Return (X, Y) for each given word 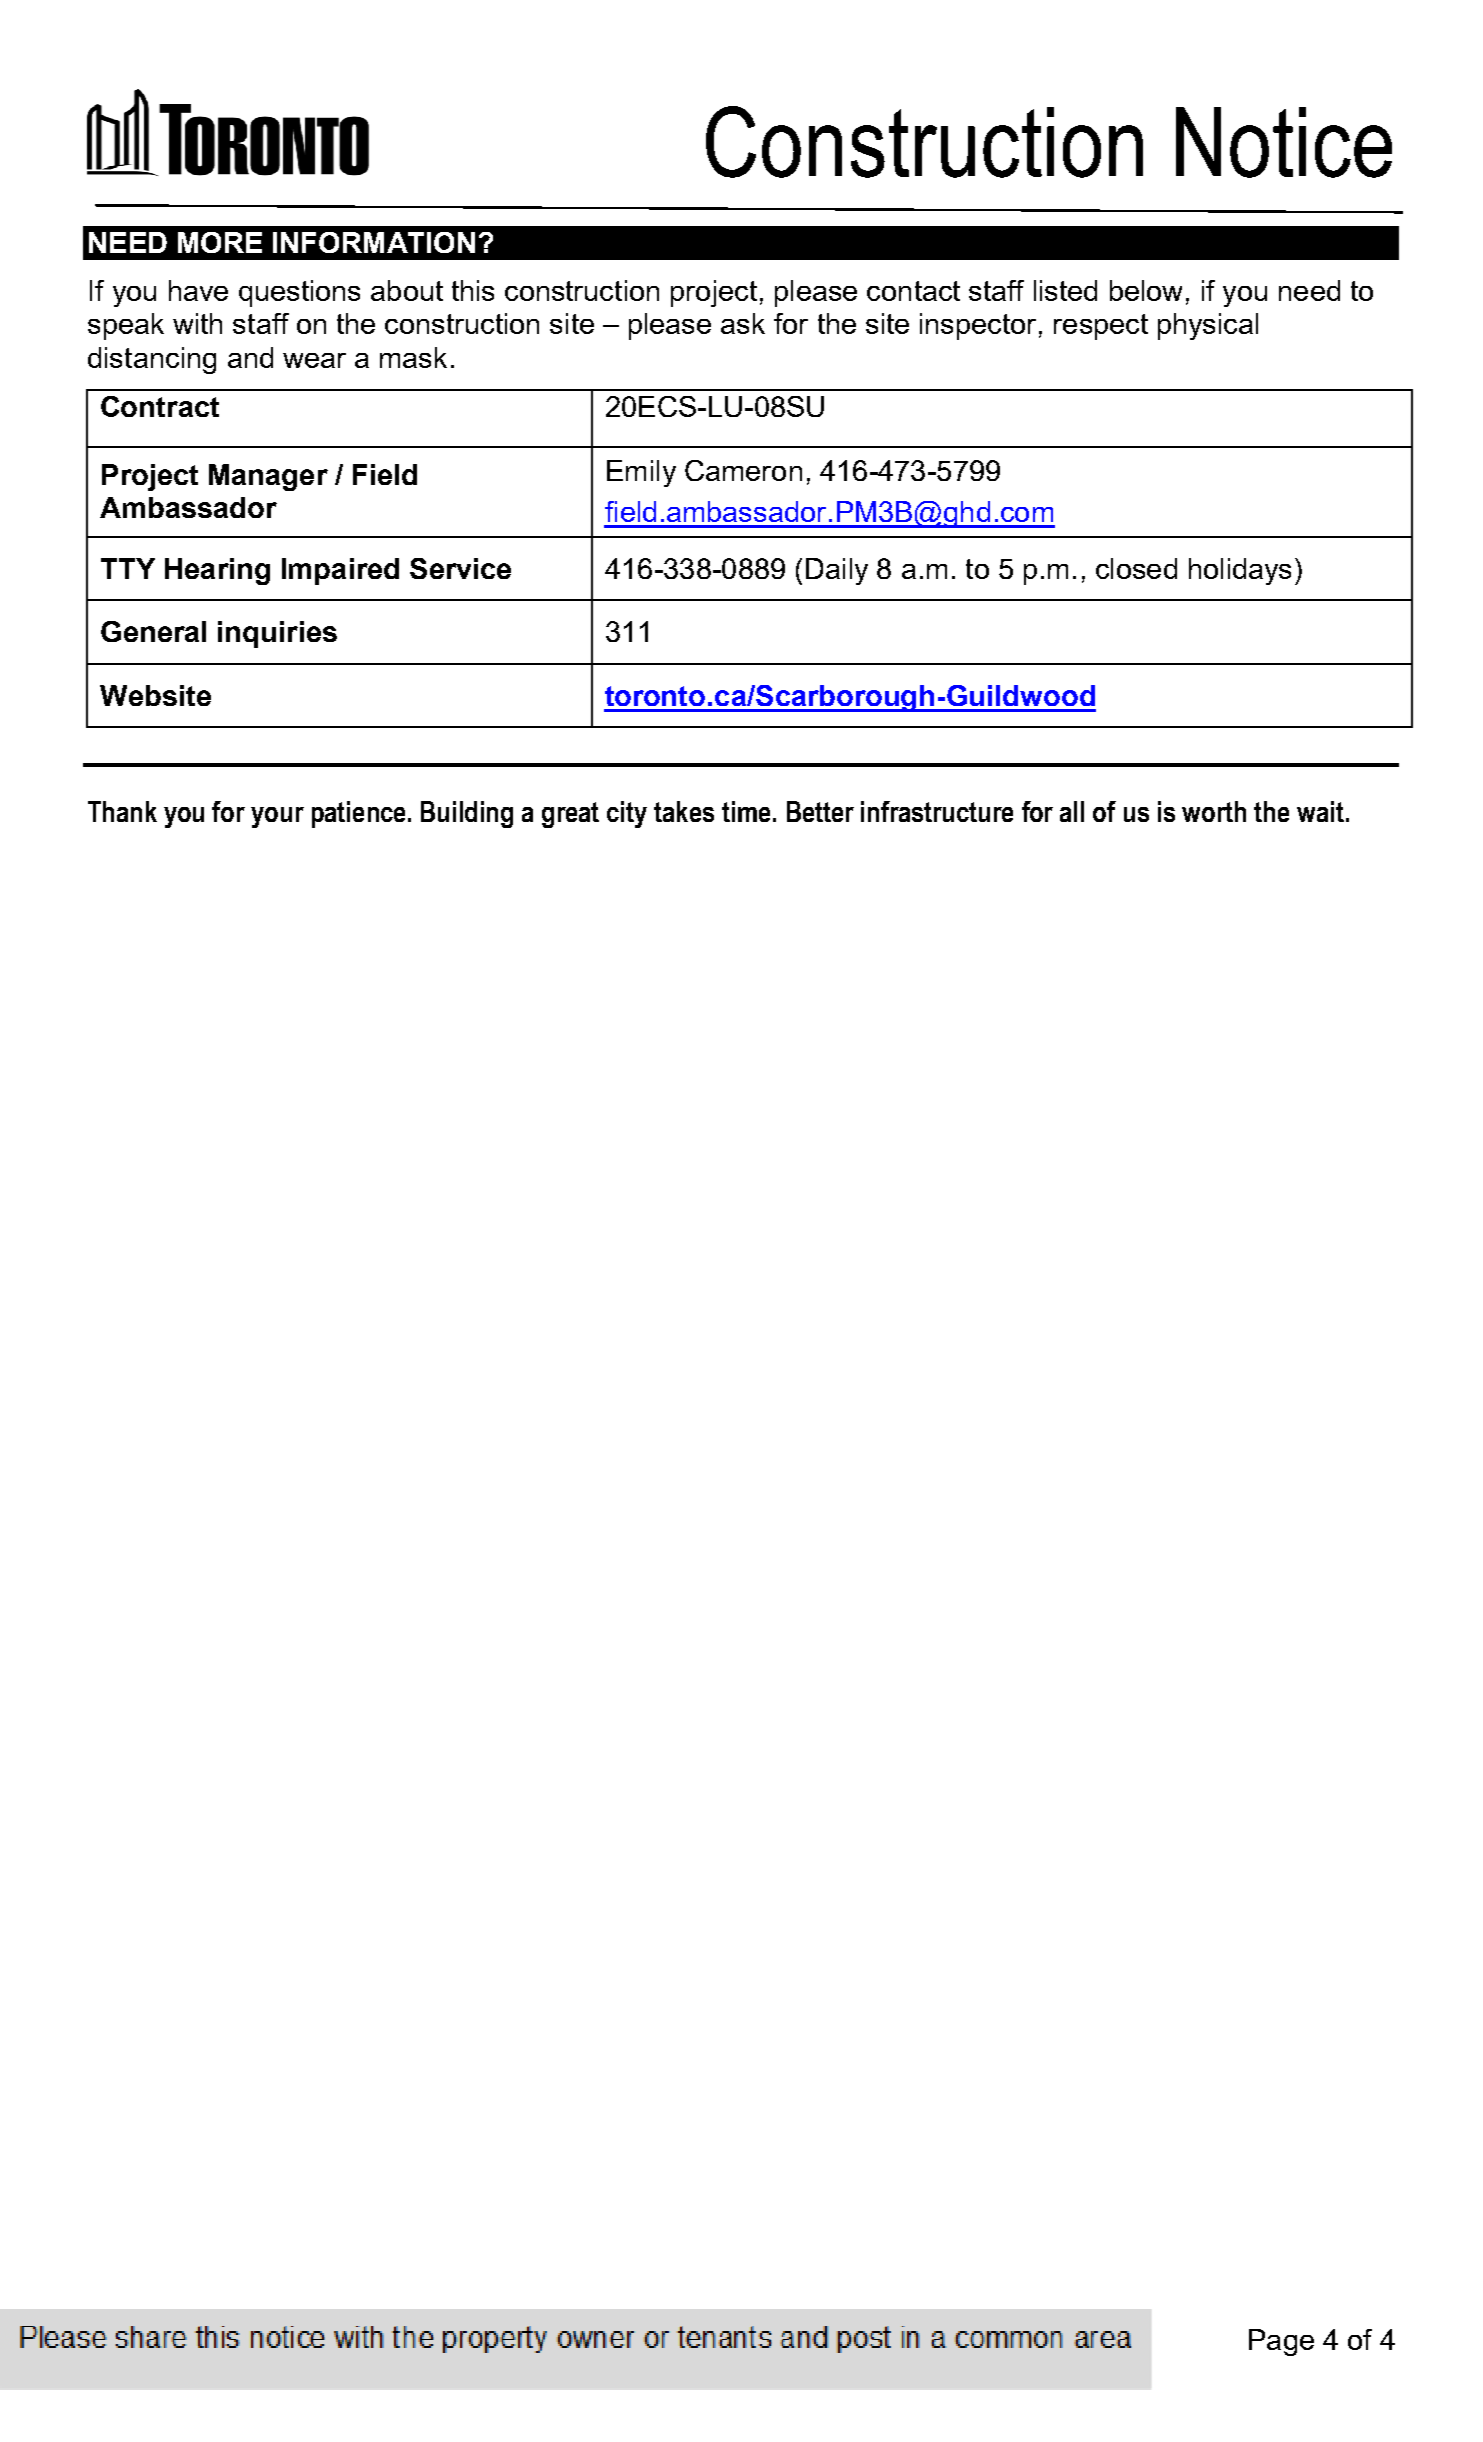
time (746, 811)
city (627, 814)
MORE (220, 242)
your (277, 817)
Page (1281, 2342)
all (1072, 811)
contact (913, 291)
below (1146, 290)
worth (1214, 811)
